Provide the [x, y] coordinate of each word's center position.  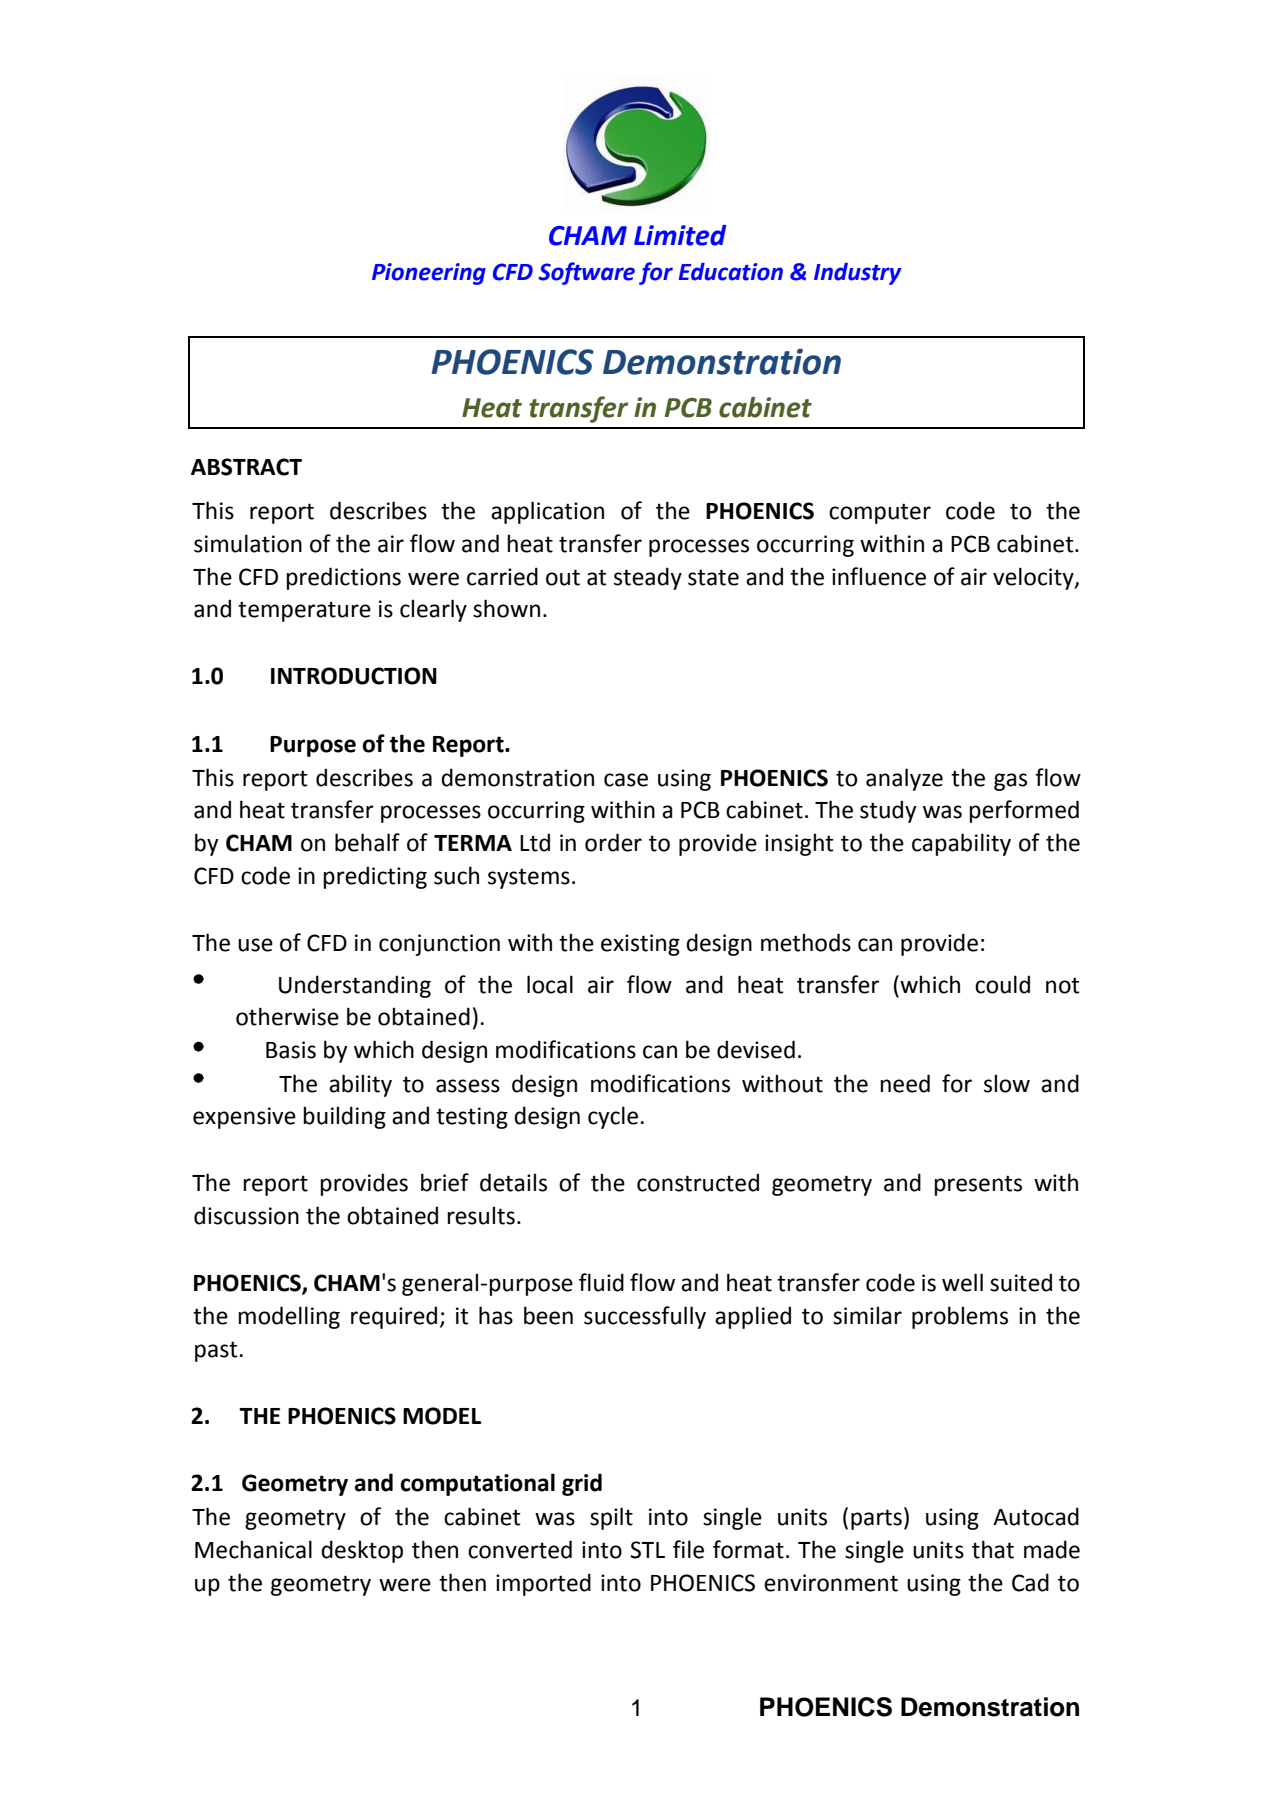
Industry [857, 274]
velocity [1034, 578]
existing [640, 945]
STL [647, 1550]
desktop [362, 1551]
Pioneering [429, 274]
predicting [375, 877]
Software [586, 273]
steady [648, 578]
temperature [304, 611]
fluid [601, 1282]
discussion [246, 1215]
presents [978, 1185]
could [1002, 984]
